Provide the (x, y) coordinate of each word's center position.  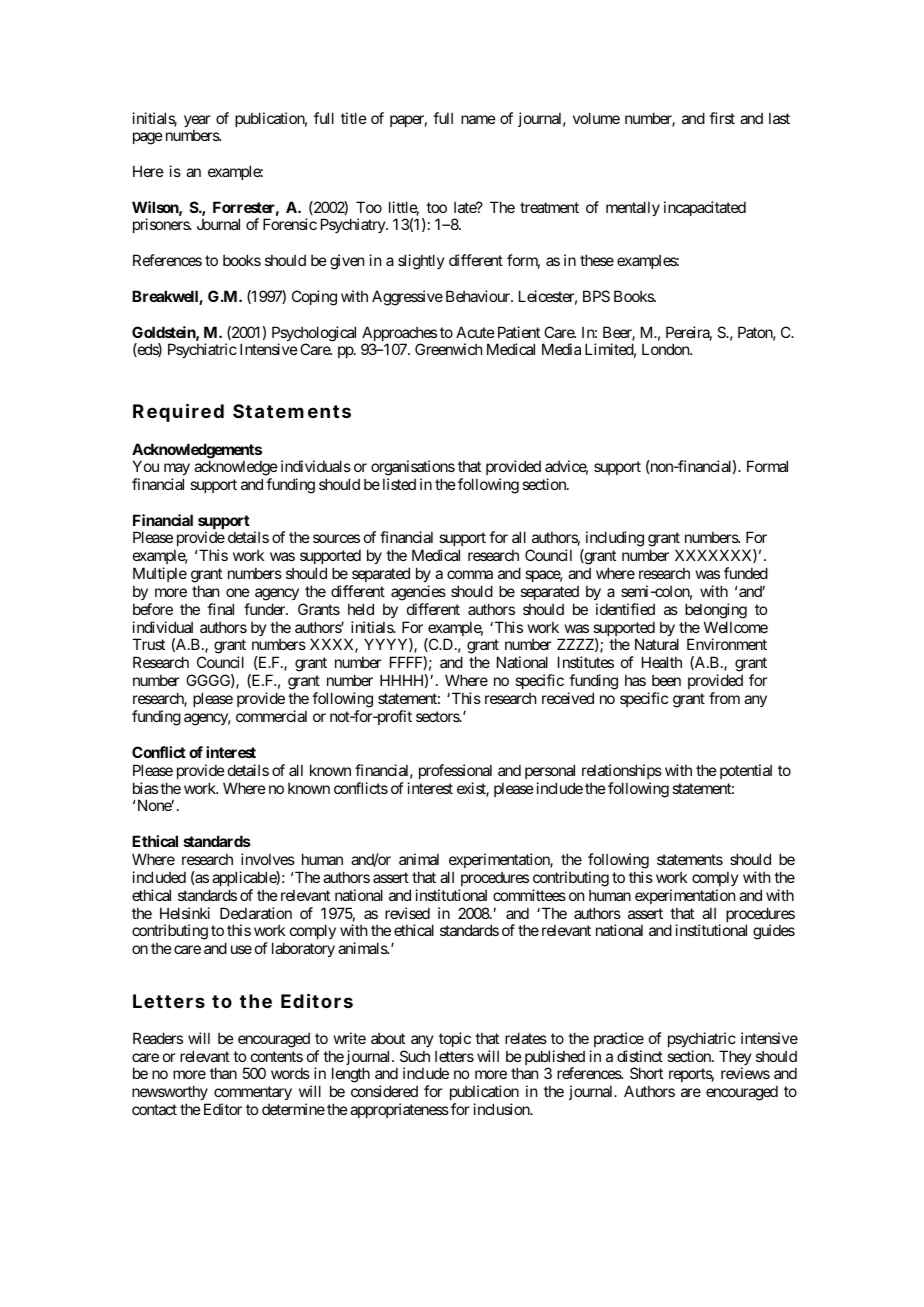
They (735, 1059)
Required (178, 412)
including (613, 540)
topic (455, 1039)
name (478, 119)
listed (399, 484)
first (722, 118)
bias (145, 788)
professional (455, 771)
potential (746, 771)
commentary (253, 1095)
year (197, 121)
